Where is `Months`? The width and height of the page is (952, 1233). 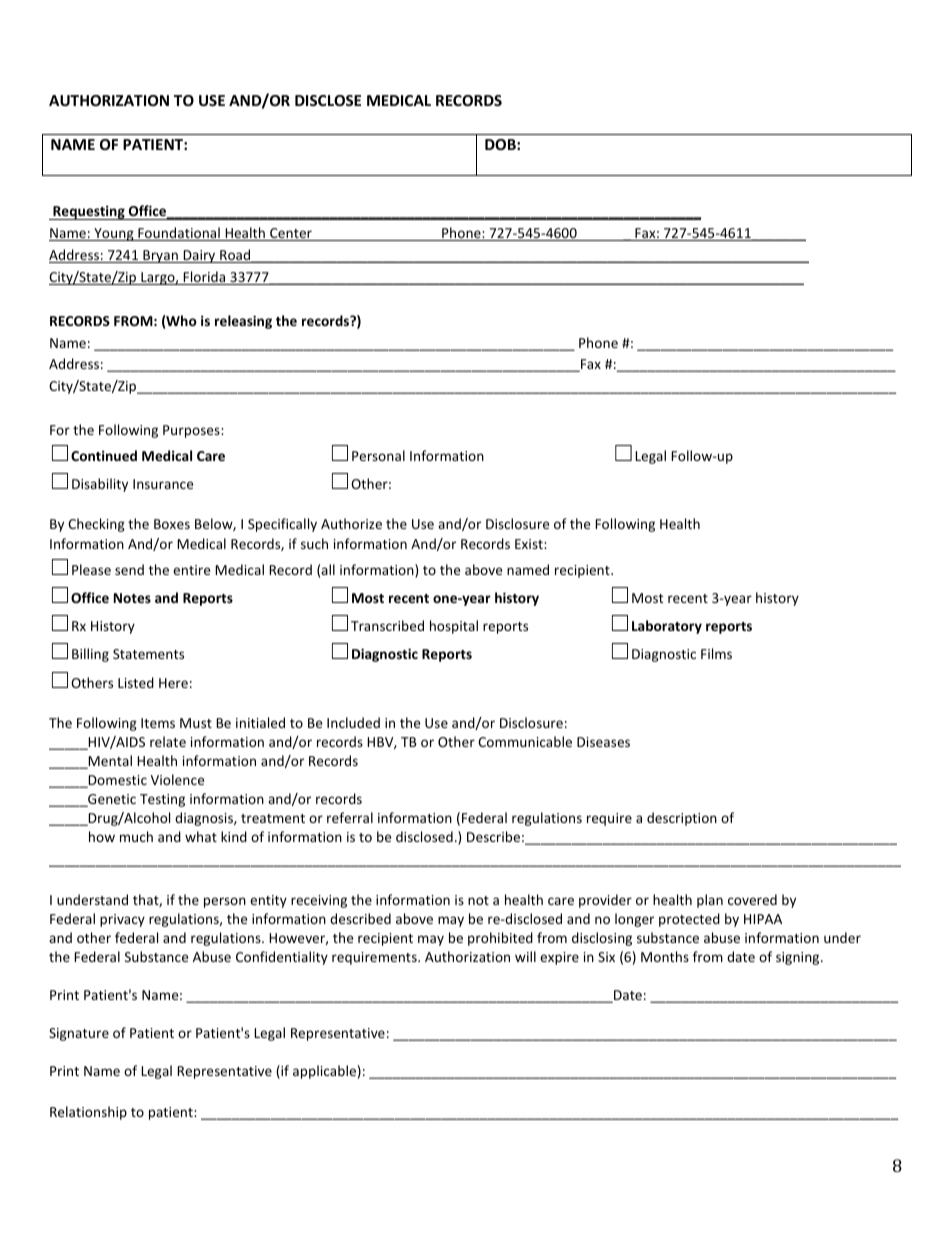
Months is located at coordinates (665, 956).
